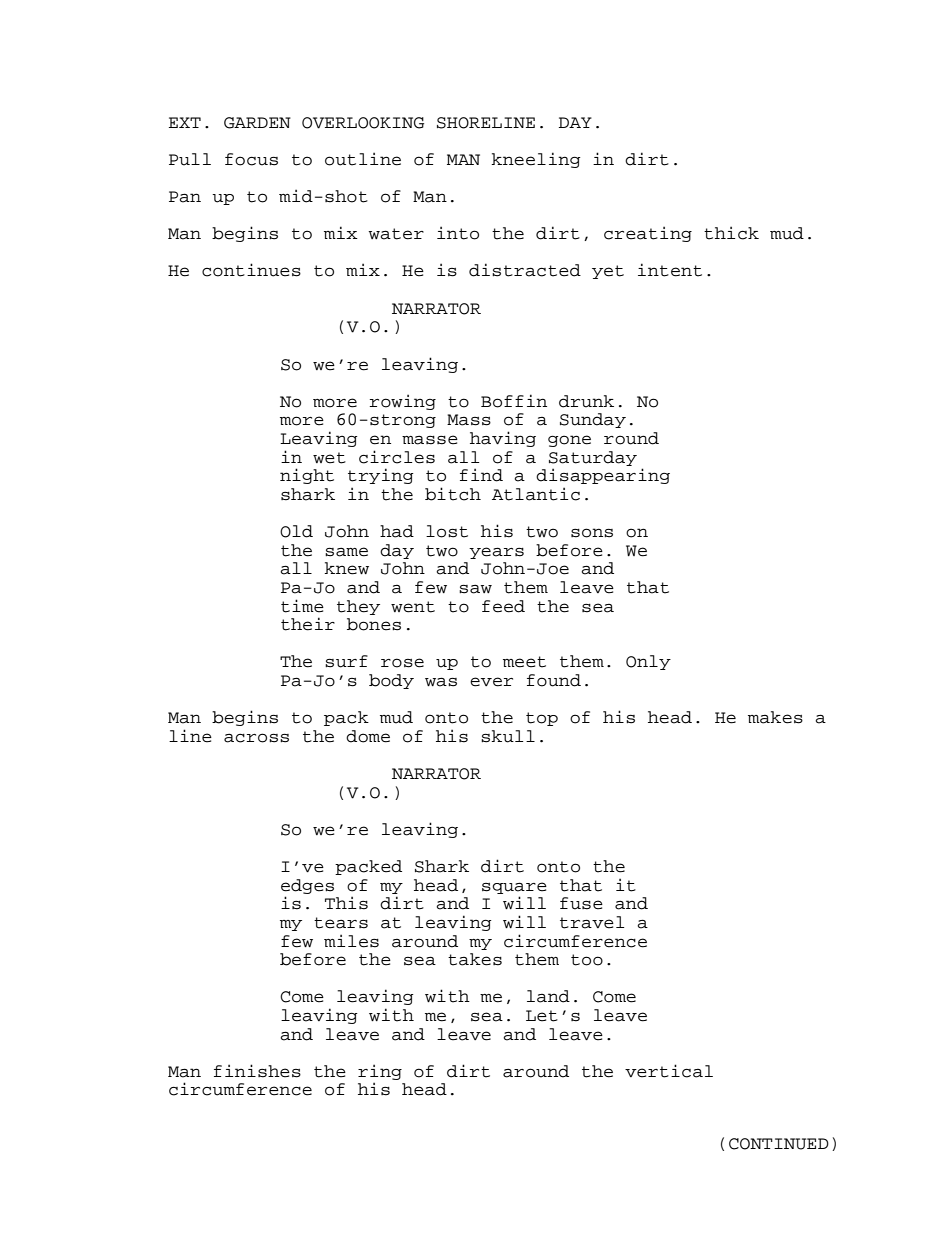 Image resolution: width=952 pixels, height=1233 pixels. What do you see at coordinates (731, 233) in the page?
I see `thick` at bounding box center [731, 233].
